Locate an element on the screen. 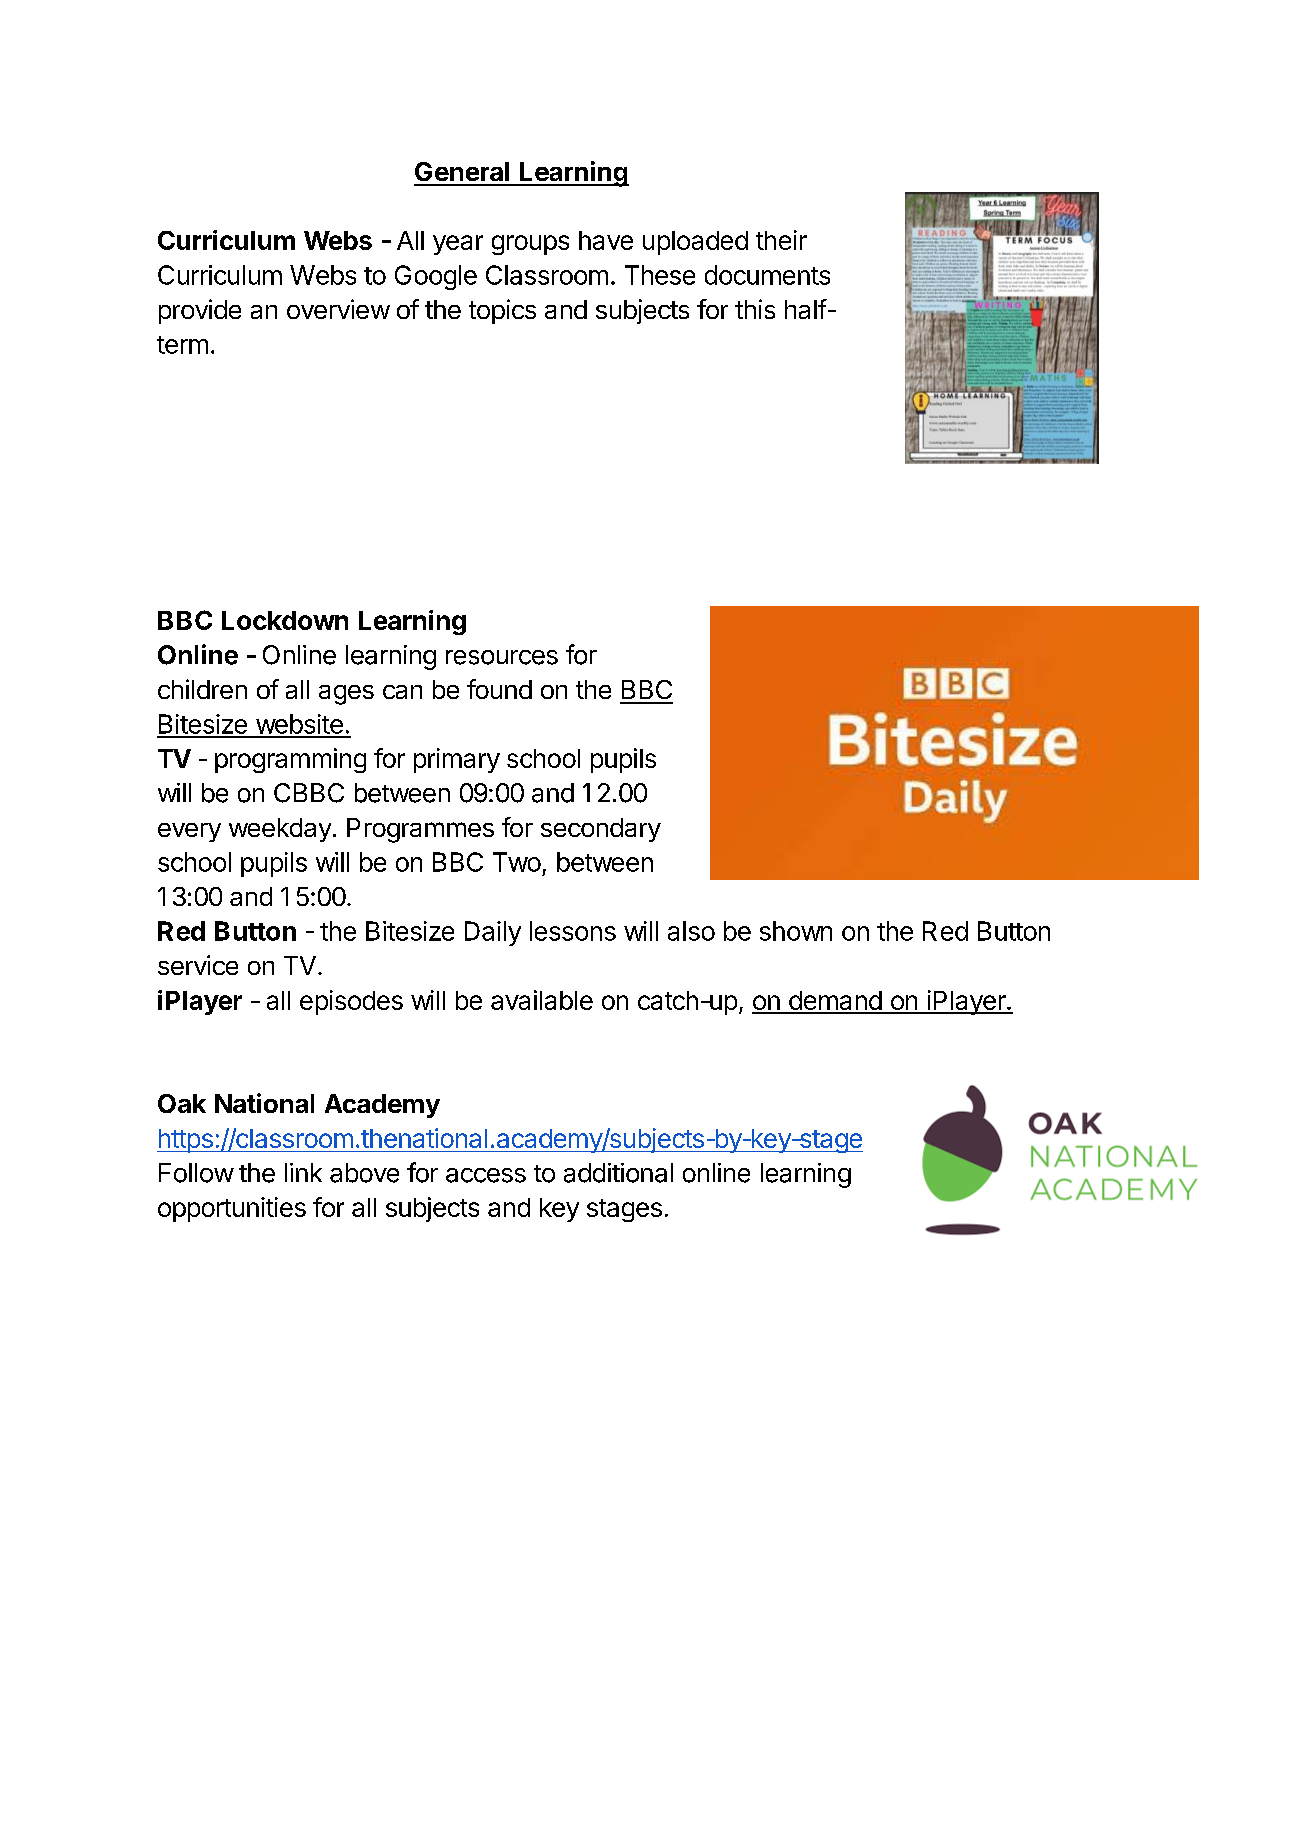 Image resolution: width=1295 pixels, height=1831 pixels. opportunities is located at coordinates (232, 1209).
